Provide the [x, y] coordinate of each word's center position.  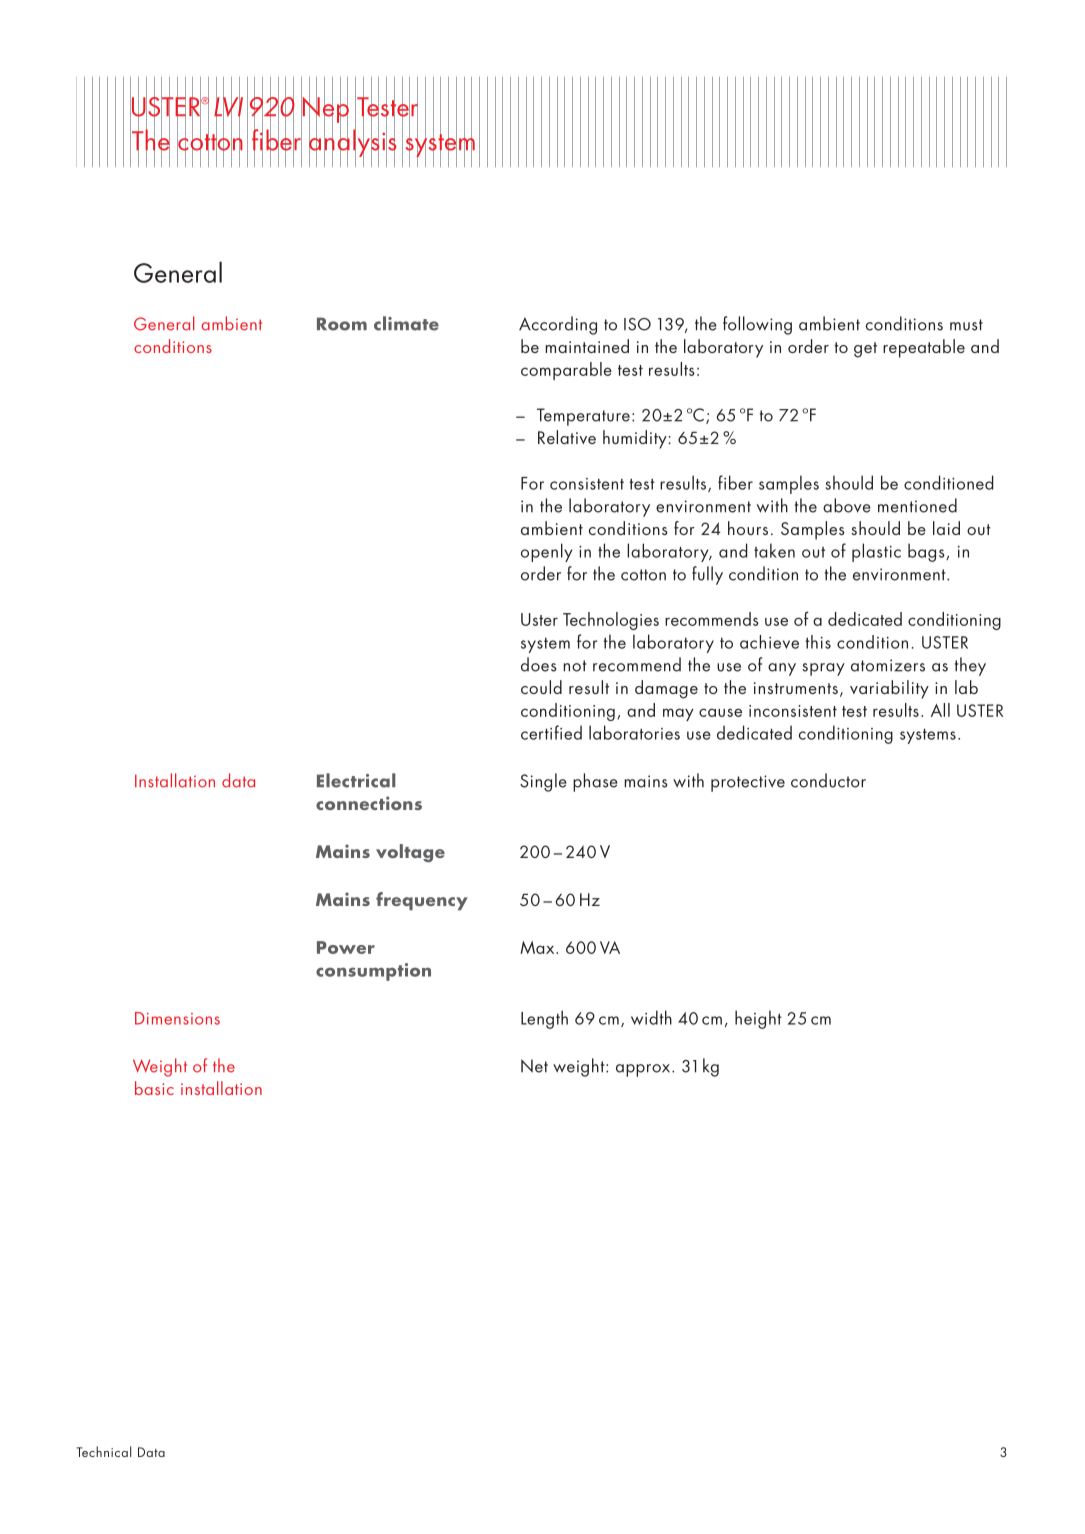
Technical [103, 1451]
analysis [352, 143]
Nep [325, 109]
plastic [876, 552]
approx [644, 1070]
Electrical [356, 780]
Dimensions [177, 1018]
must [966, 325]
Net [534, 1066]
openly [546, 552]
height [758, 1019]
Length [544, 1019]
